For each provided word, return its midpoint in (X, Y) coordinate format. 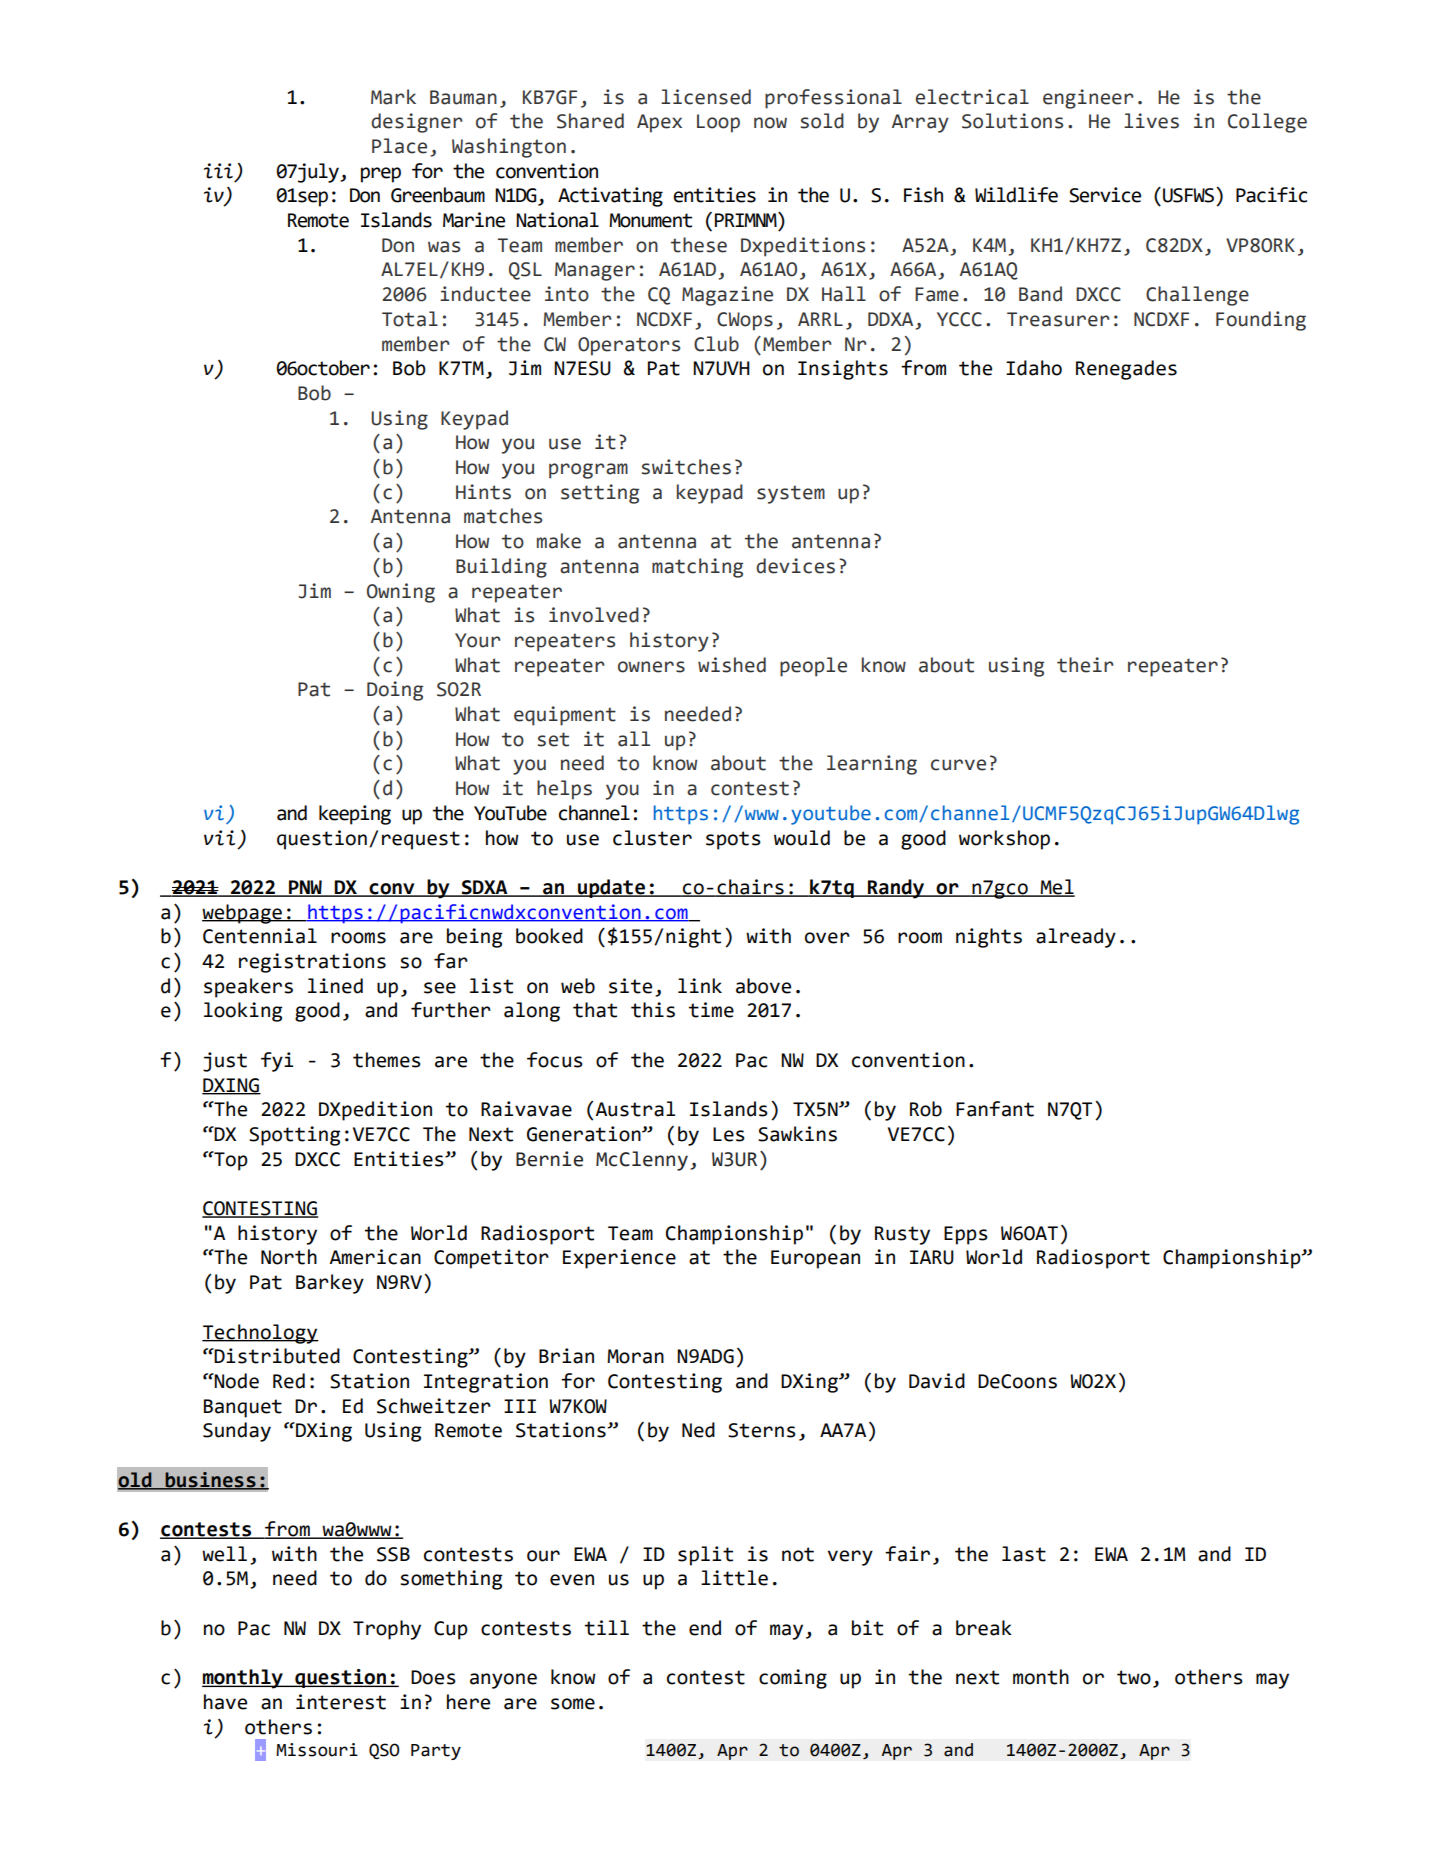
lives (1151, 121)
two (1134, 1677)
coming (793, 1679)
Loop (718, 123)
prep (381, 175)
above (763, 986)
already (1076, 938)
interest (341, 1702)
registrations (312, 963)
